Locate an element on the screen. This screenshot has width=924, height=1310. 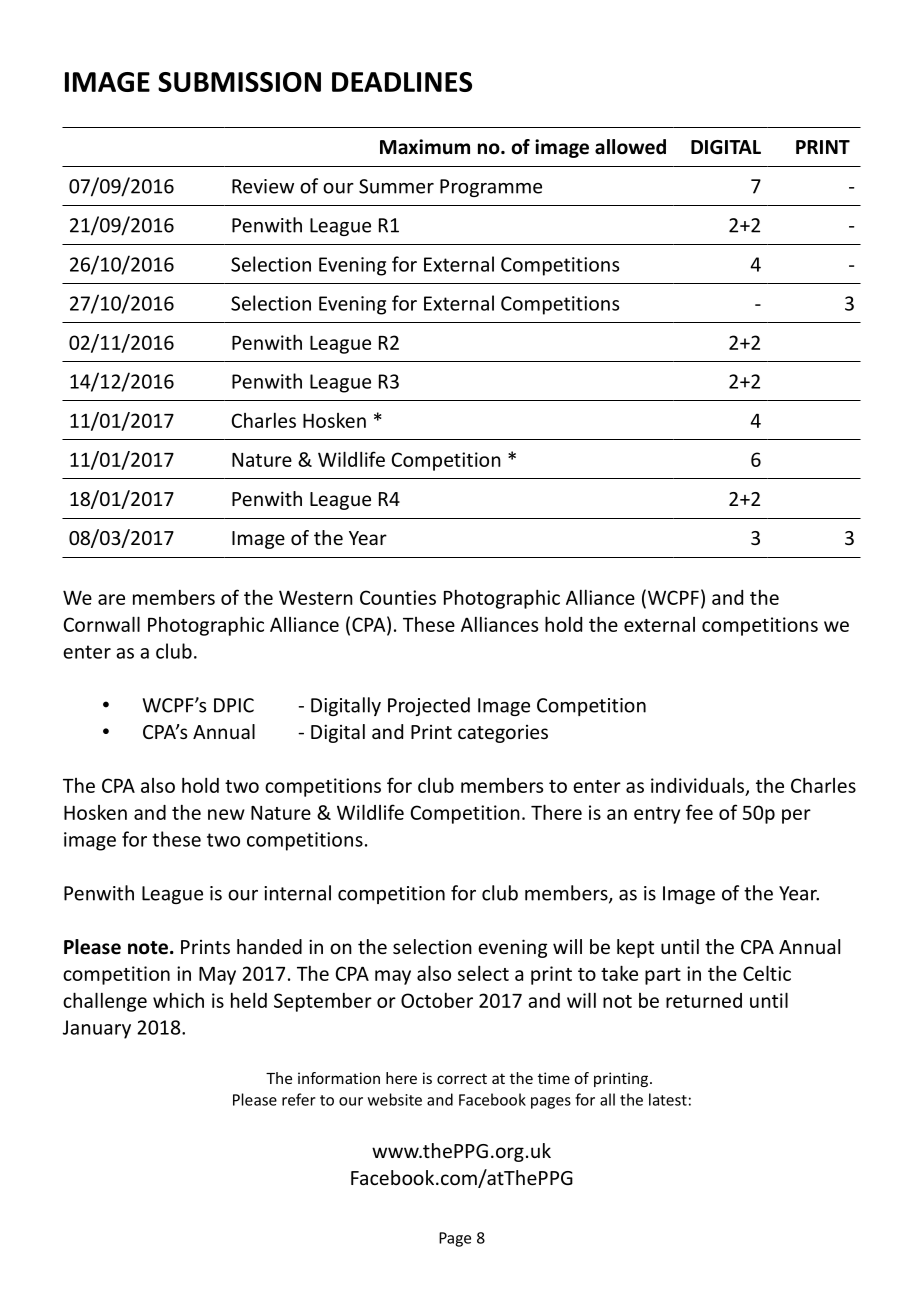
which is located at coordinates (178, 1000).
